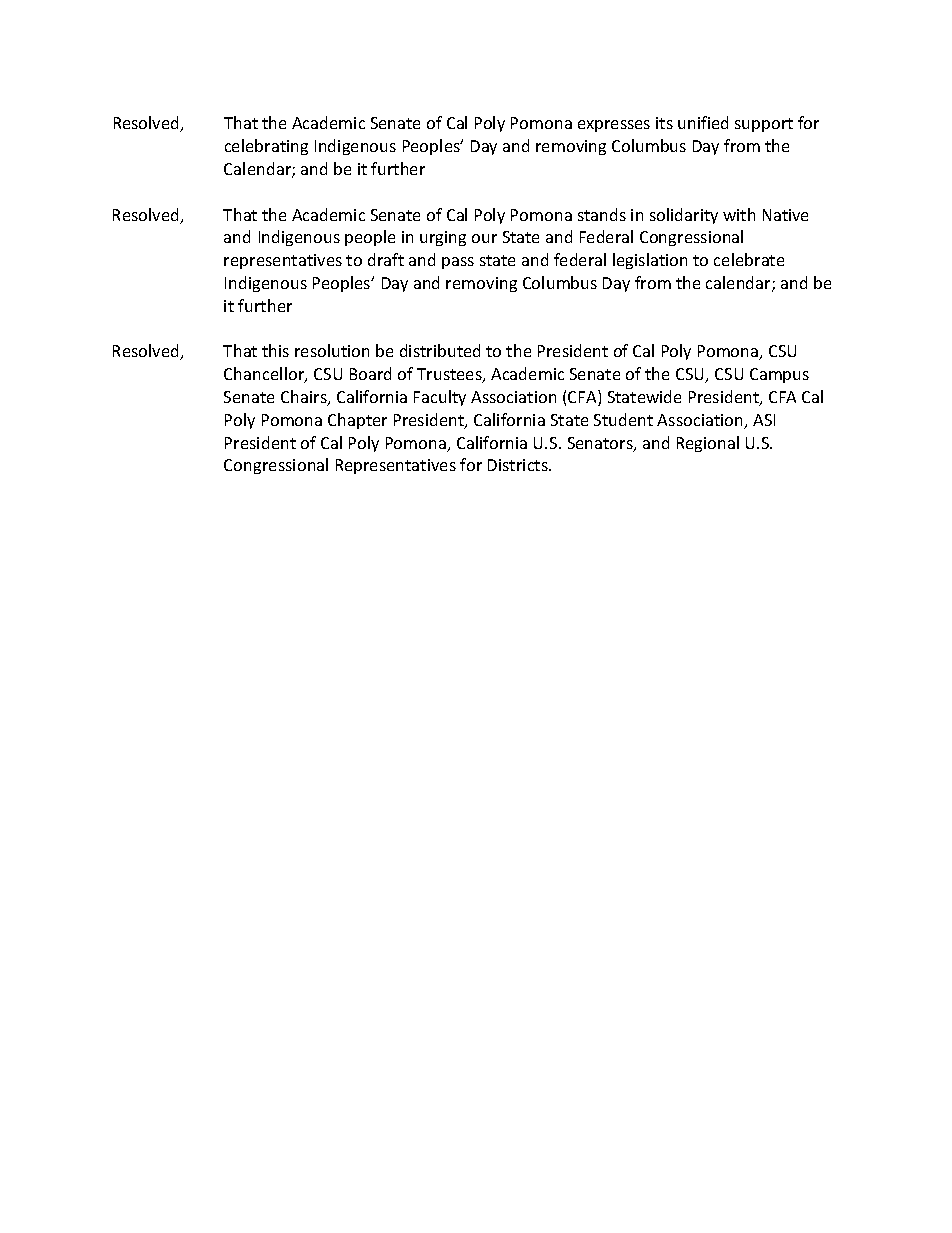 This screenshot has height=1233, width=952. Describe the element at coordinates (450, 375) in the screenshot. I see `Trustees` at that location.
